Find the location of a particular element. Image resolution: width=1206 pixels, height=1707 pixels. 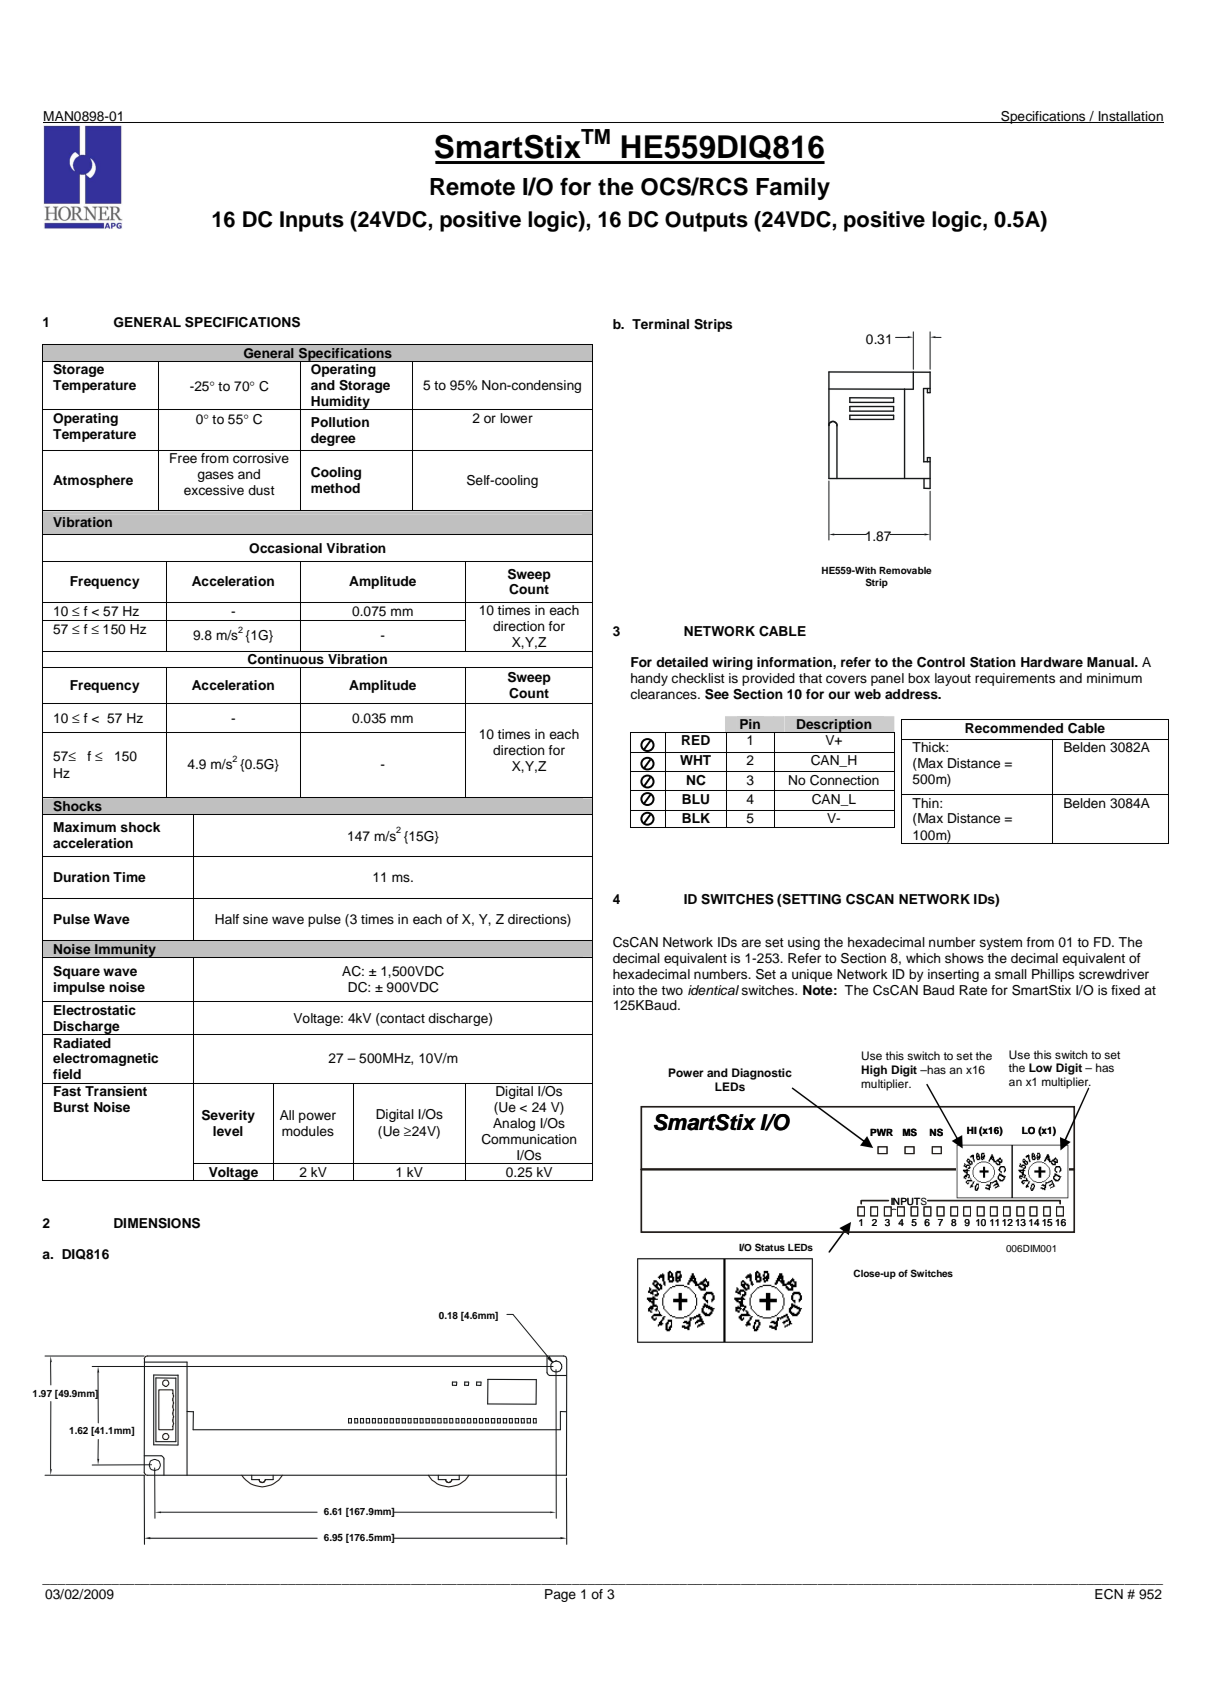

BLU is located at coordinates (695, 799).
